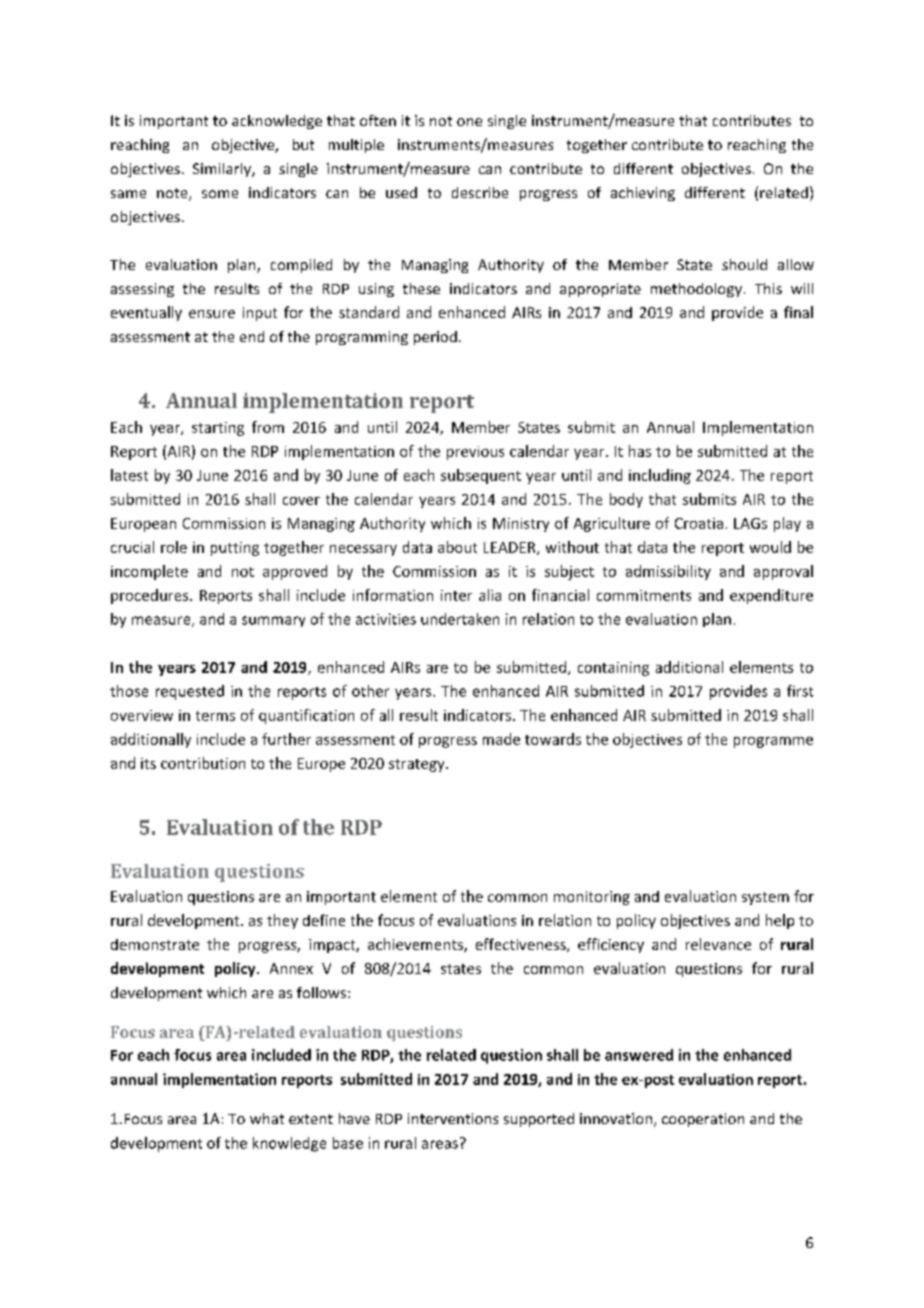 The image size is (924, 1308). Describe the element at coordinates (220, 194) in the screenshot. I see `some` at that location.
